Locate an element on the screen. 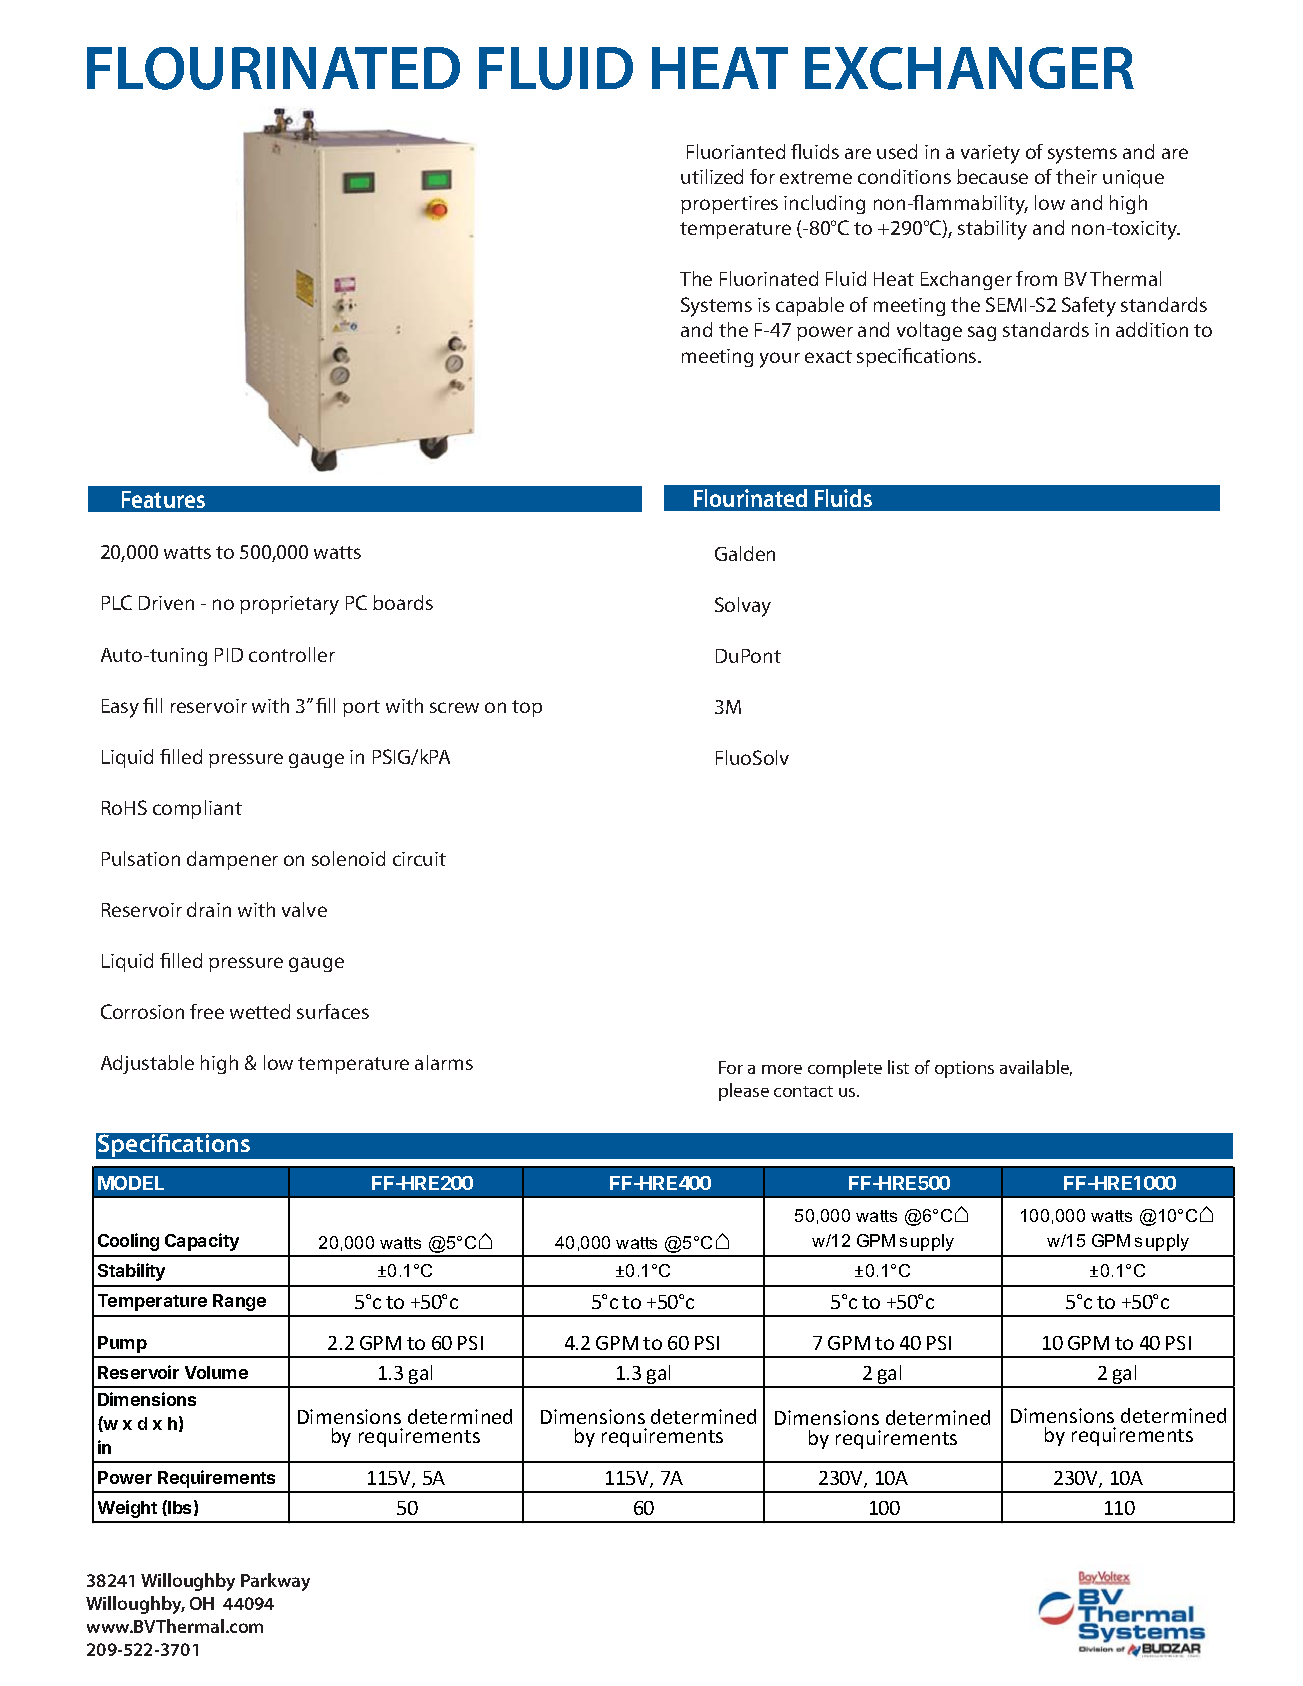 This screenshot has height=1686, width=1303. Solvay is located at coordinates (743, 607).
